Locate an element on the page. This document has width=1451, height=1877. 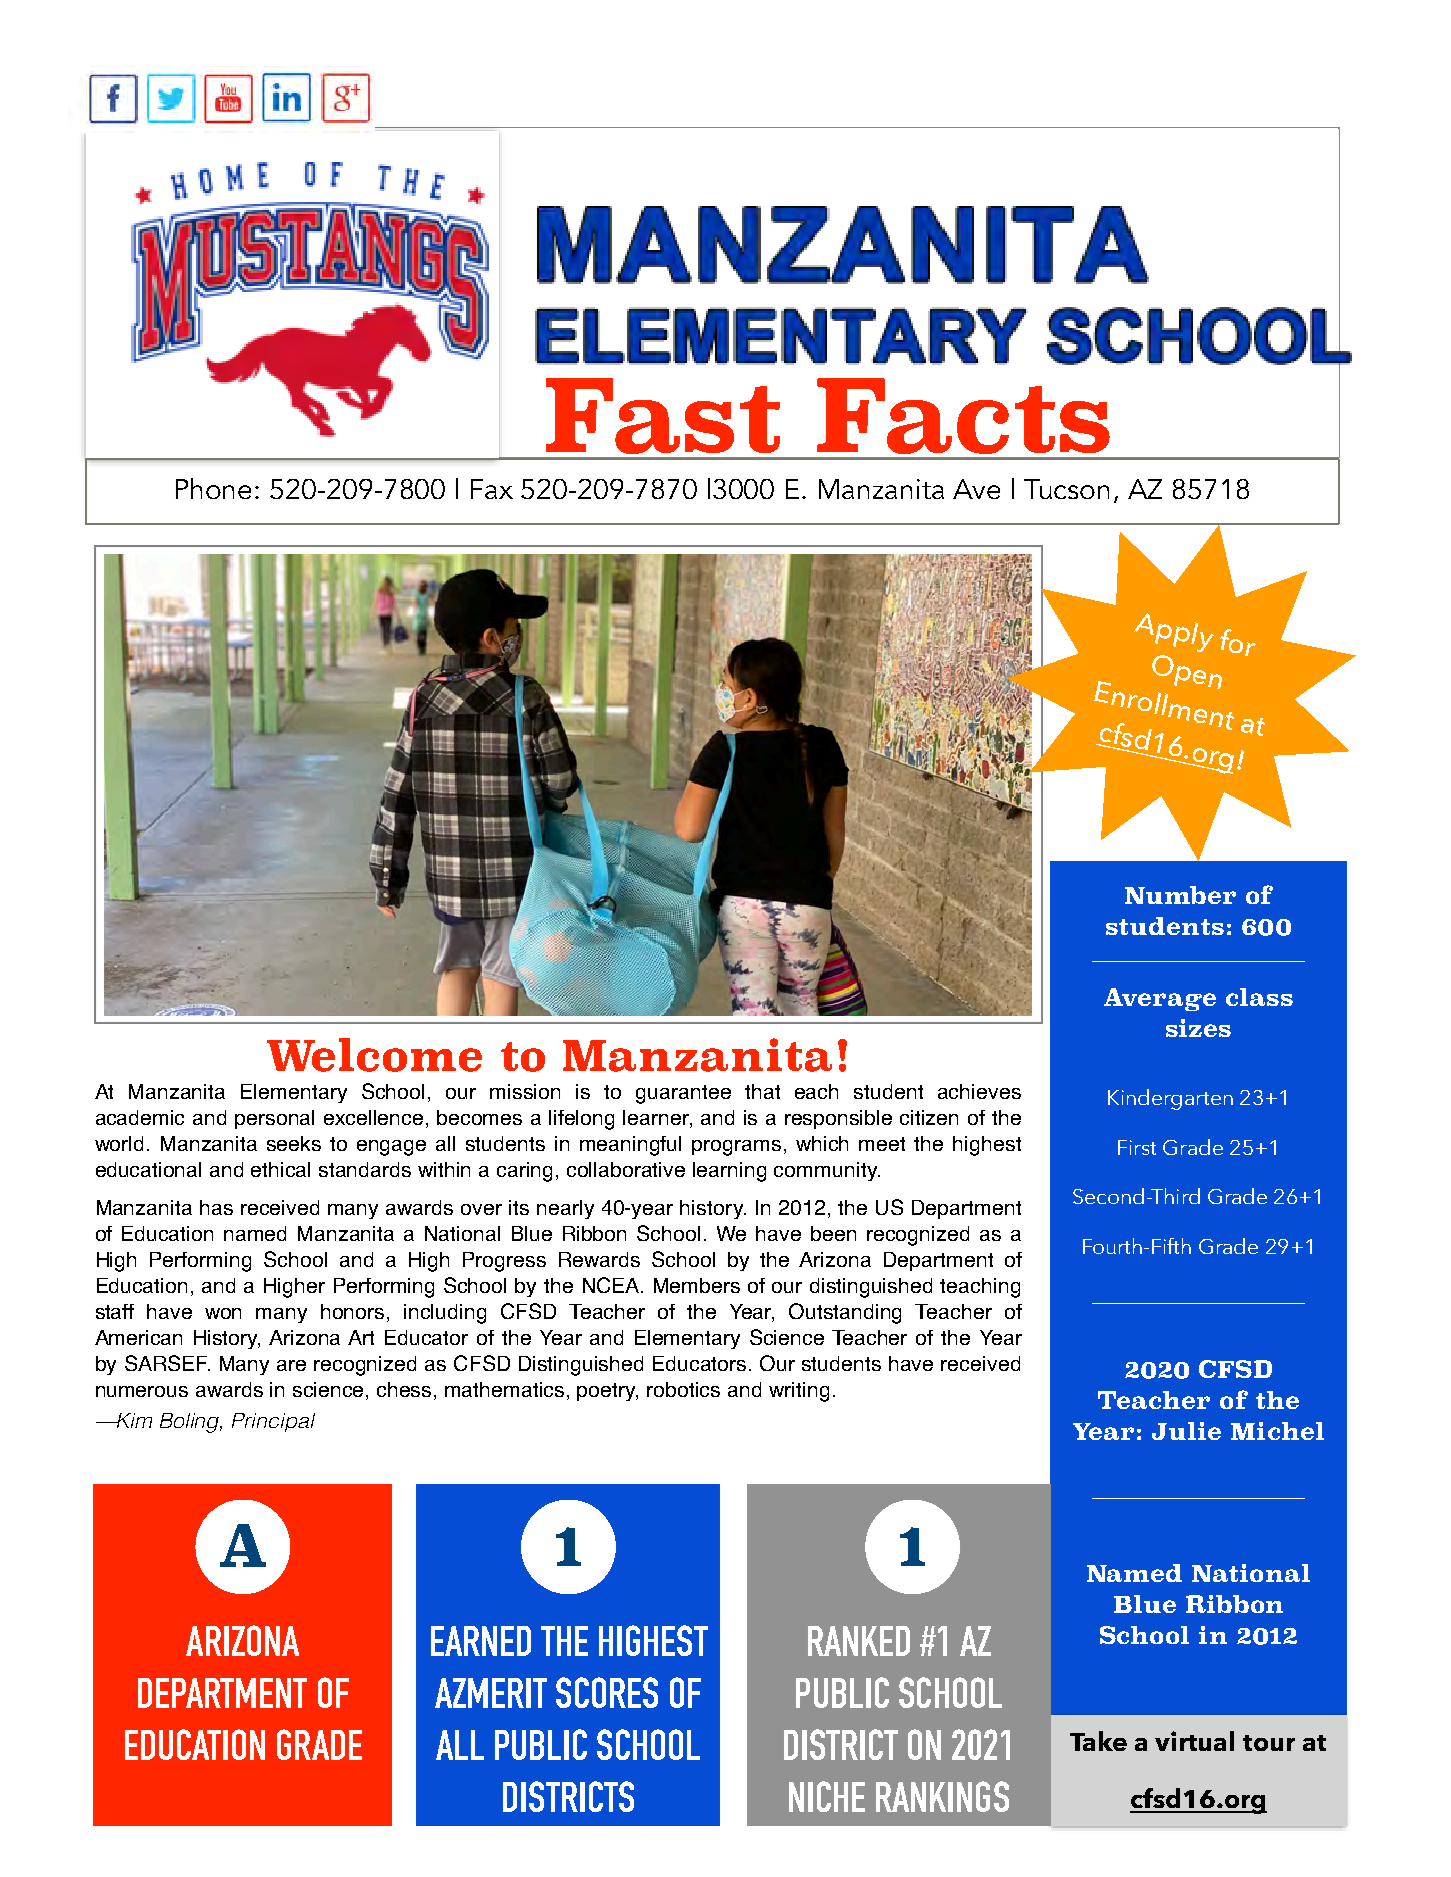
Phone is located at coordinates (213, 488).
